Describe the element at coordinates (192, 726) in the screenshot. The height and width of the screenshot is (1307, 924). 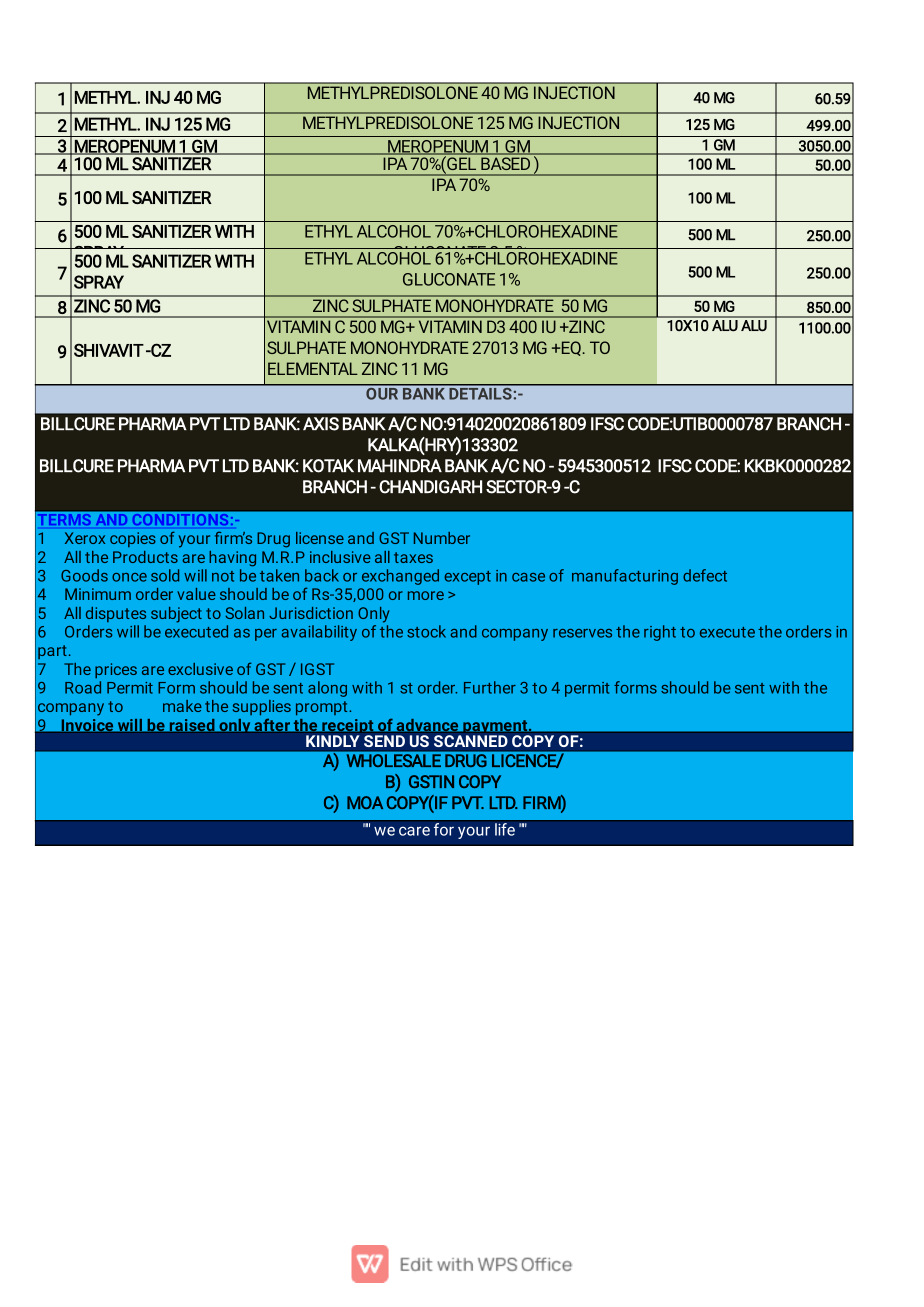
I see `raised` at that location.
